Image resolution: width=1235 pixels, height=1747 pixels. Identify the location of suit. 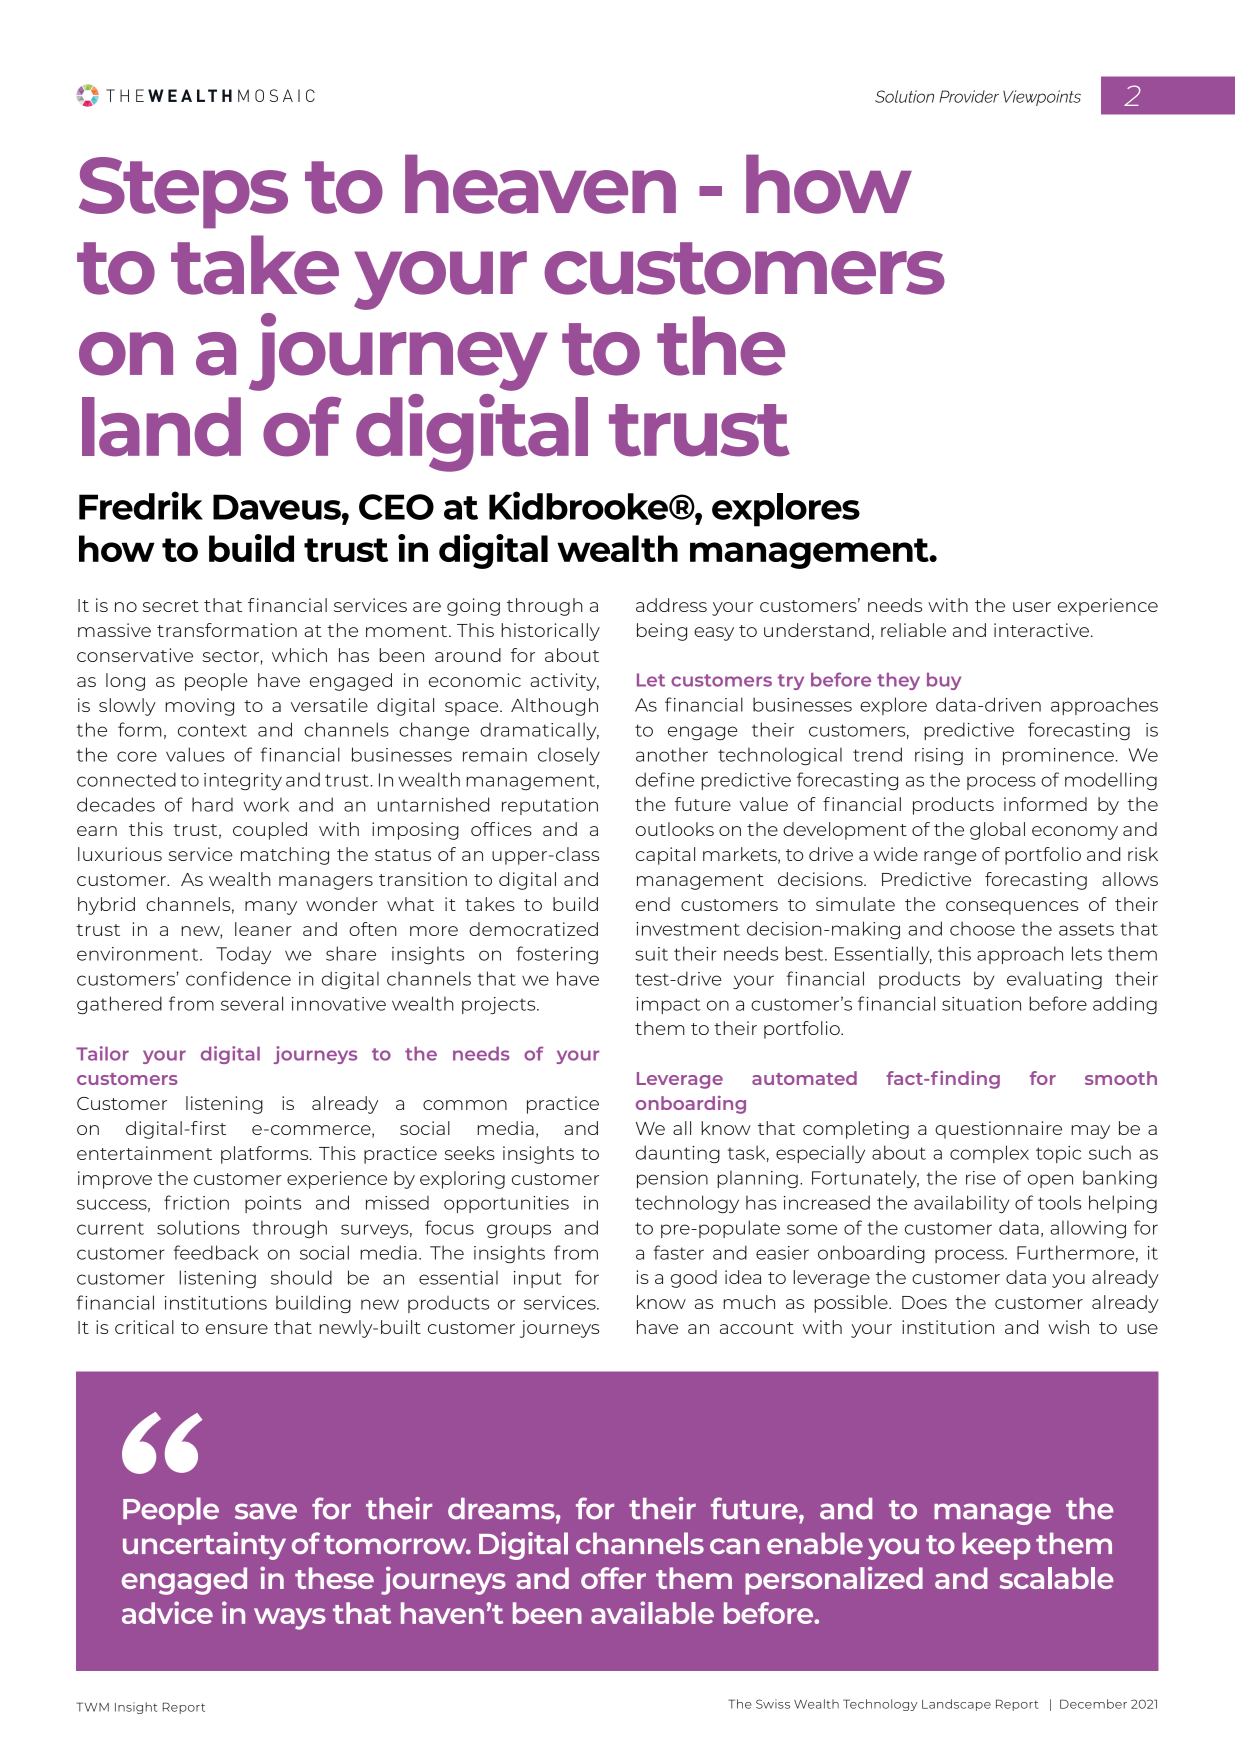
(651, 954).
